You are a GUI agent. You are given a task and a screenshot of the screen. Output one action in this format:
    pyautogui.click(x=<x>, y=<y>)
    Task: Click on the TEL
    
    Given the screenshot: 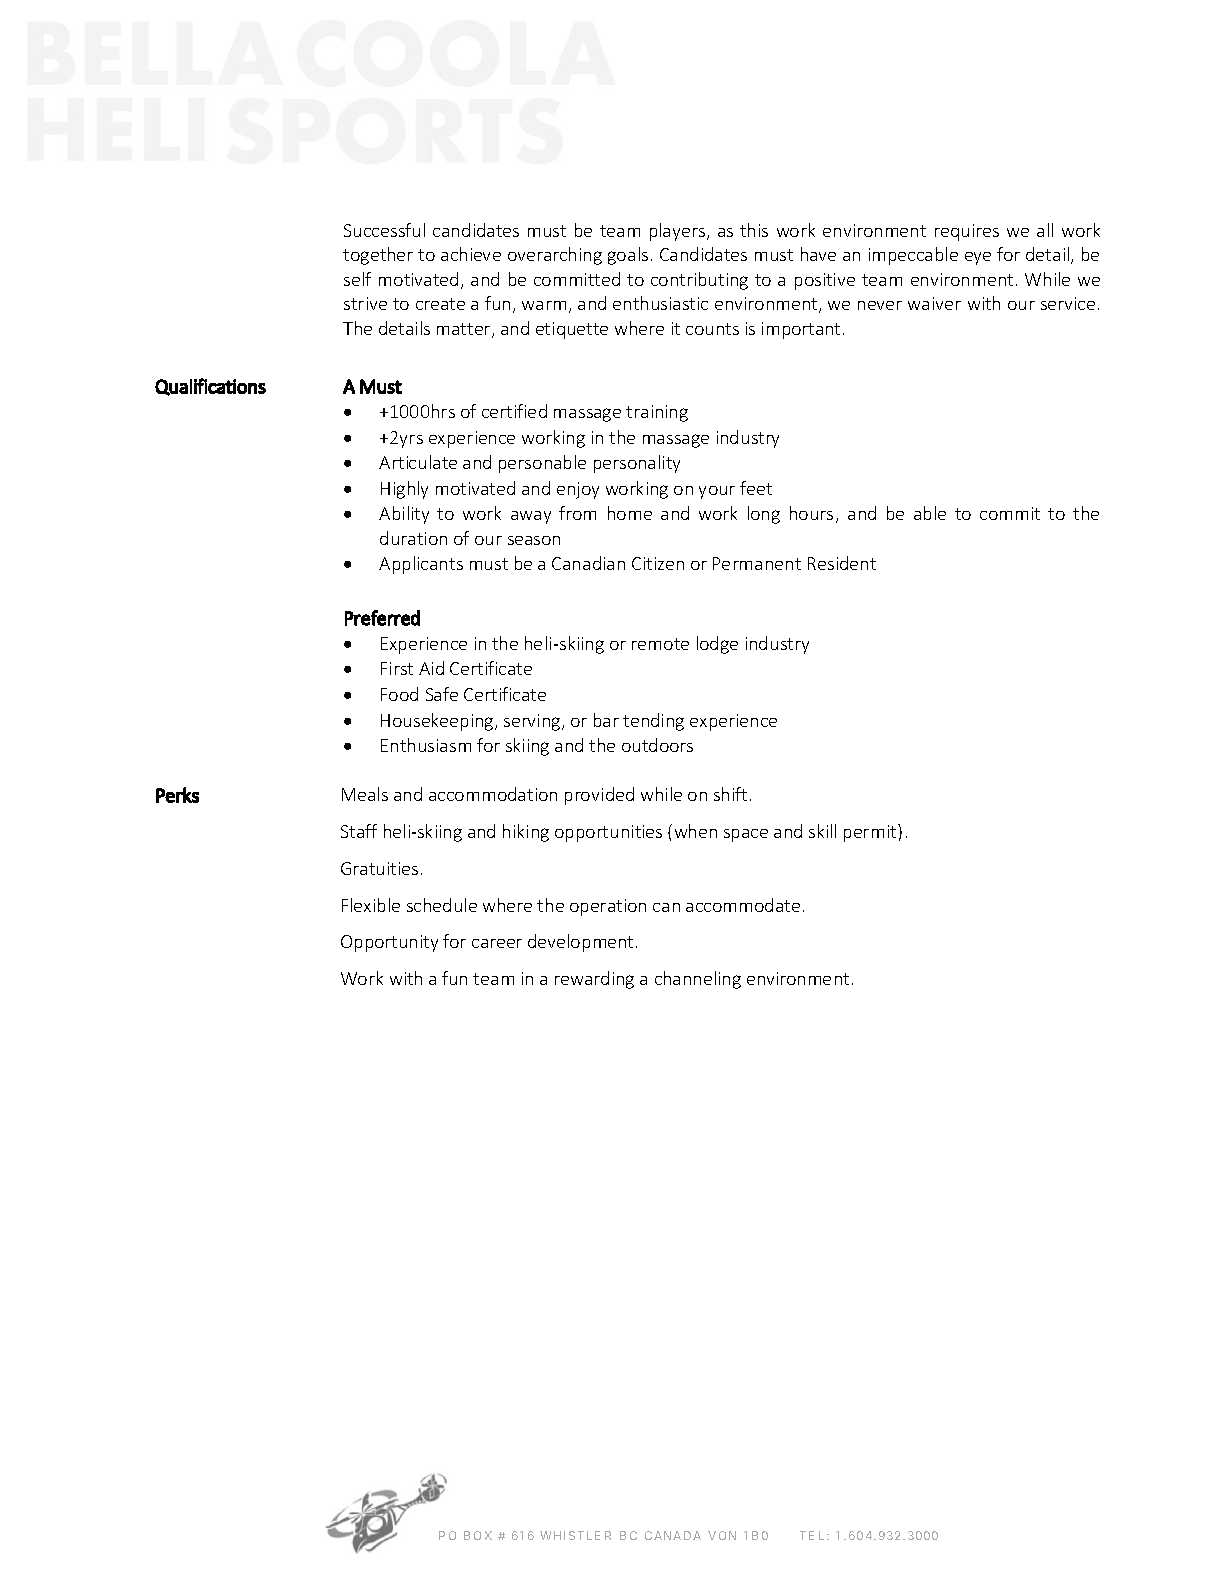 What is the action you would take?
    pyautogui.click(x=812, y=1535)
